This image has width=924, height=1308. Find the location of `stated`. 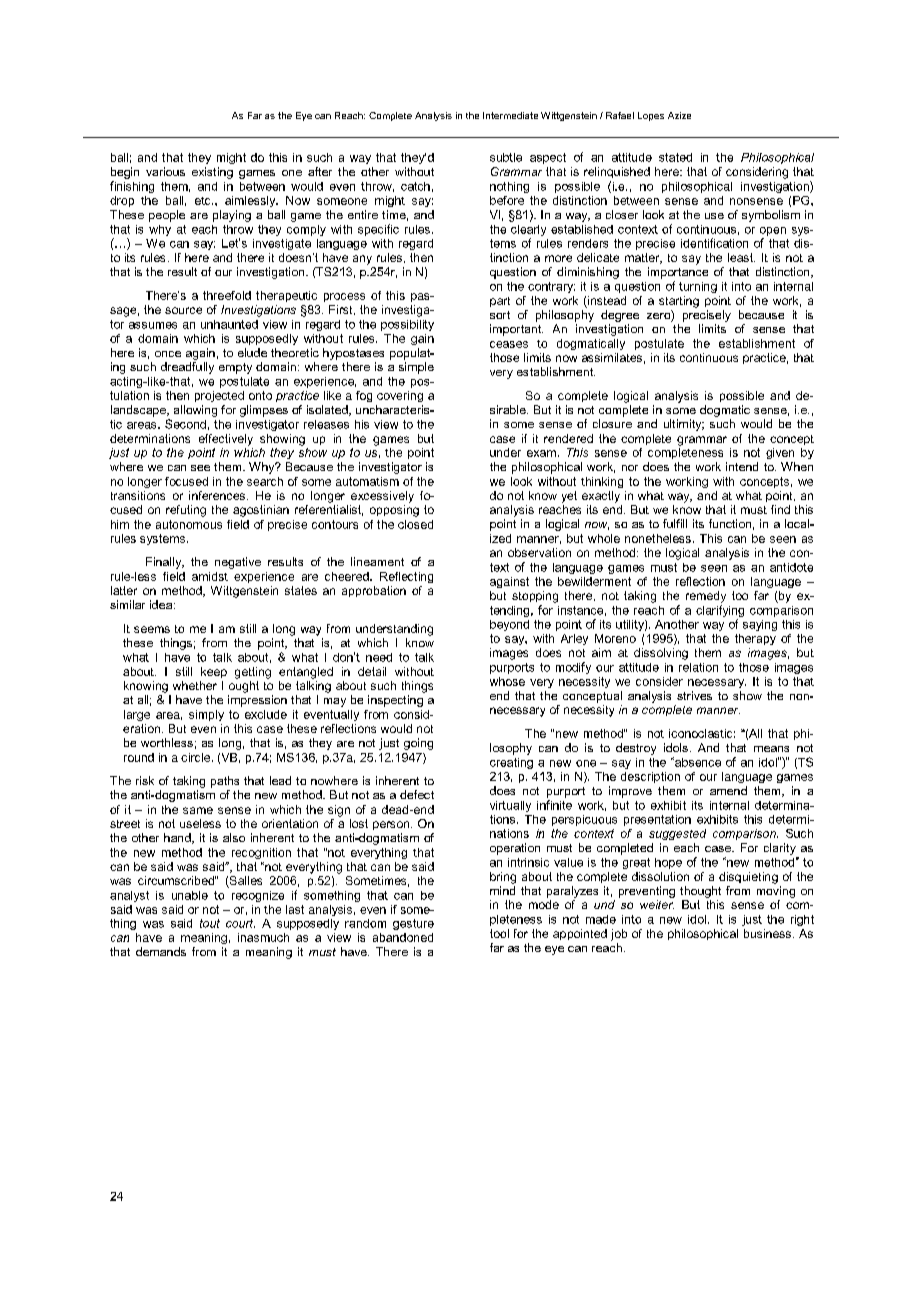

stated is located at coordinates (675, 157).
